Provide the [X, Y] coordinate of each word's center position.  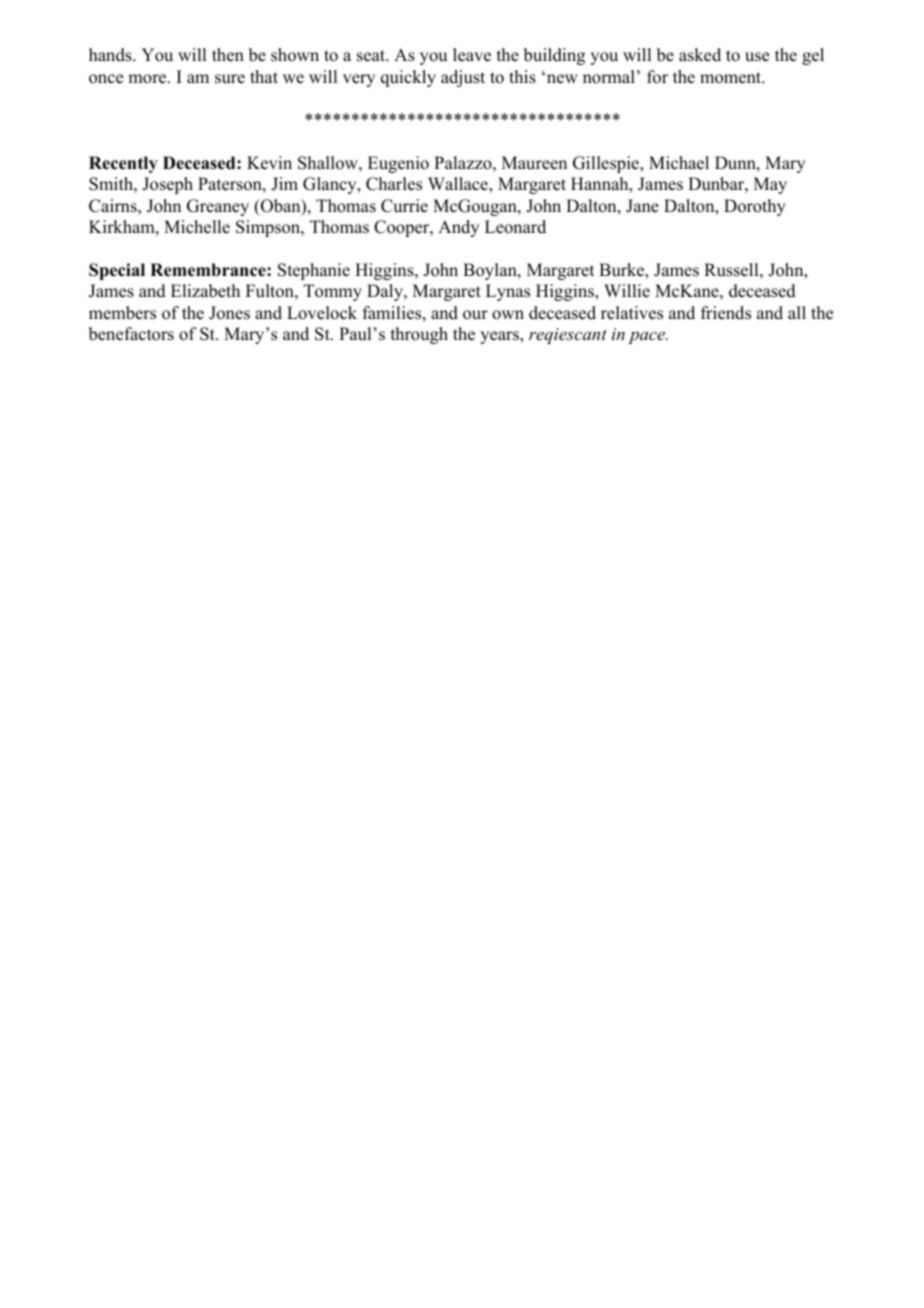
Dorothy [755, 207]
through [419, 335]
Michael [679, 163]
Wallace [459, 184]
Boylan [491, 271]
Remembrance [209, 270]
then [228, 55]
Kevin [269, 163]
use [757, 57]
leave [472, 55]
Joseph [167, 185]
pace [648, 338]
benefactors [131, 334]
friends [726, 313]
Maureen [534, 163]
